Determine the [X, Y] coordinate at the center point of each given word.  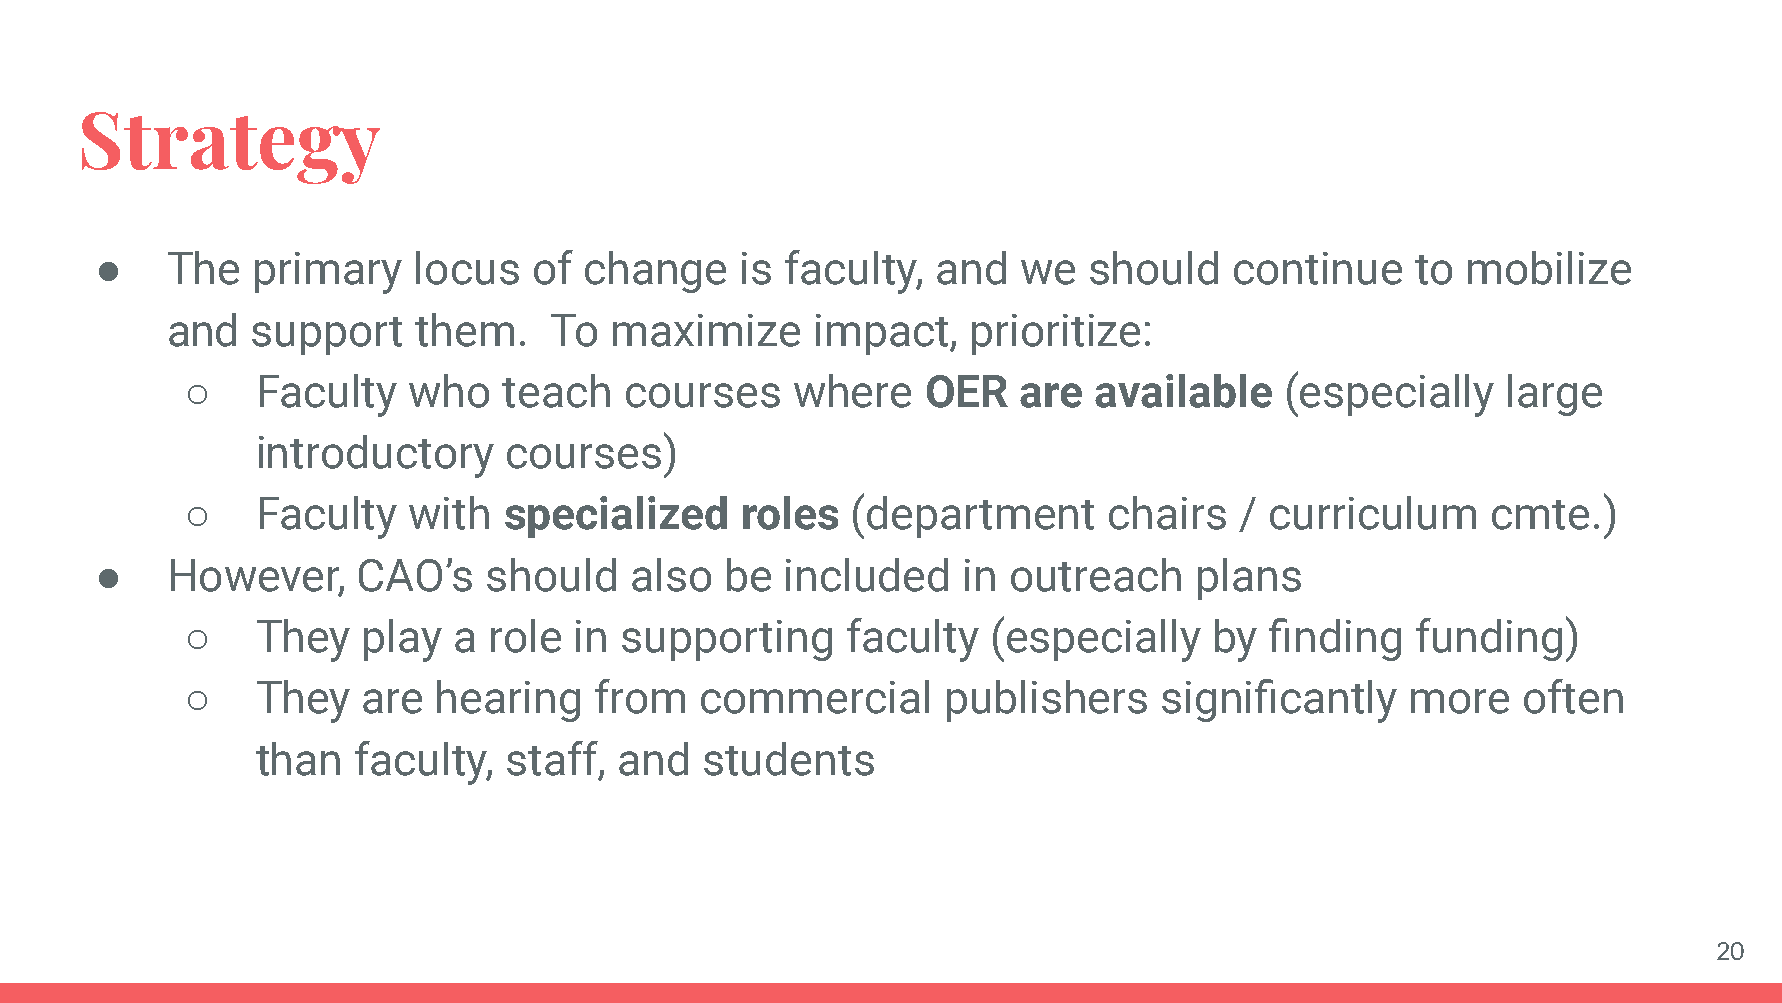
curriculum [1373, 513]
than [298, 759]
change [655, 272]
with [449, 513]
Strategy [231, 148]
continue [1318, 268]
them [464, 330]
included [867, 575]
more [1460, 701]
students [789, 759]
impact [883, 334]
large [1555, 395]
